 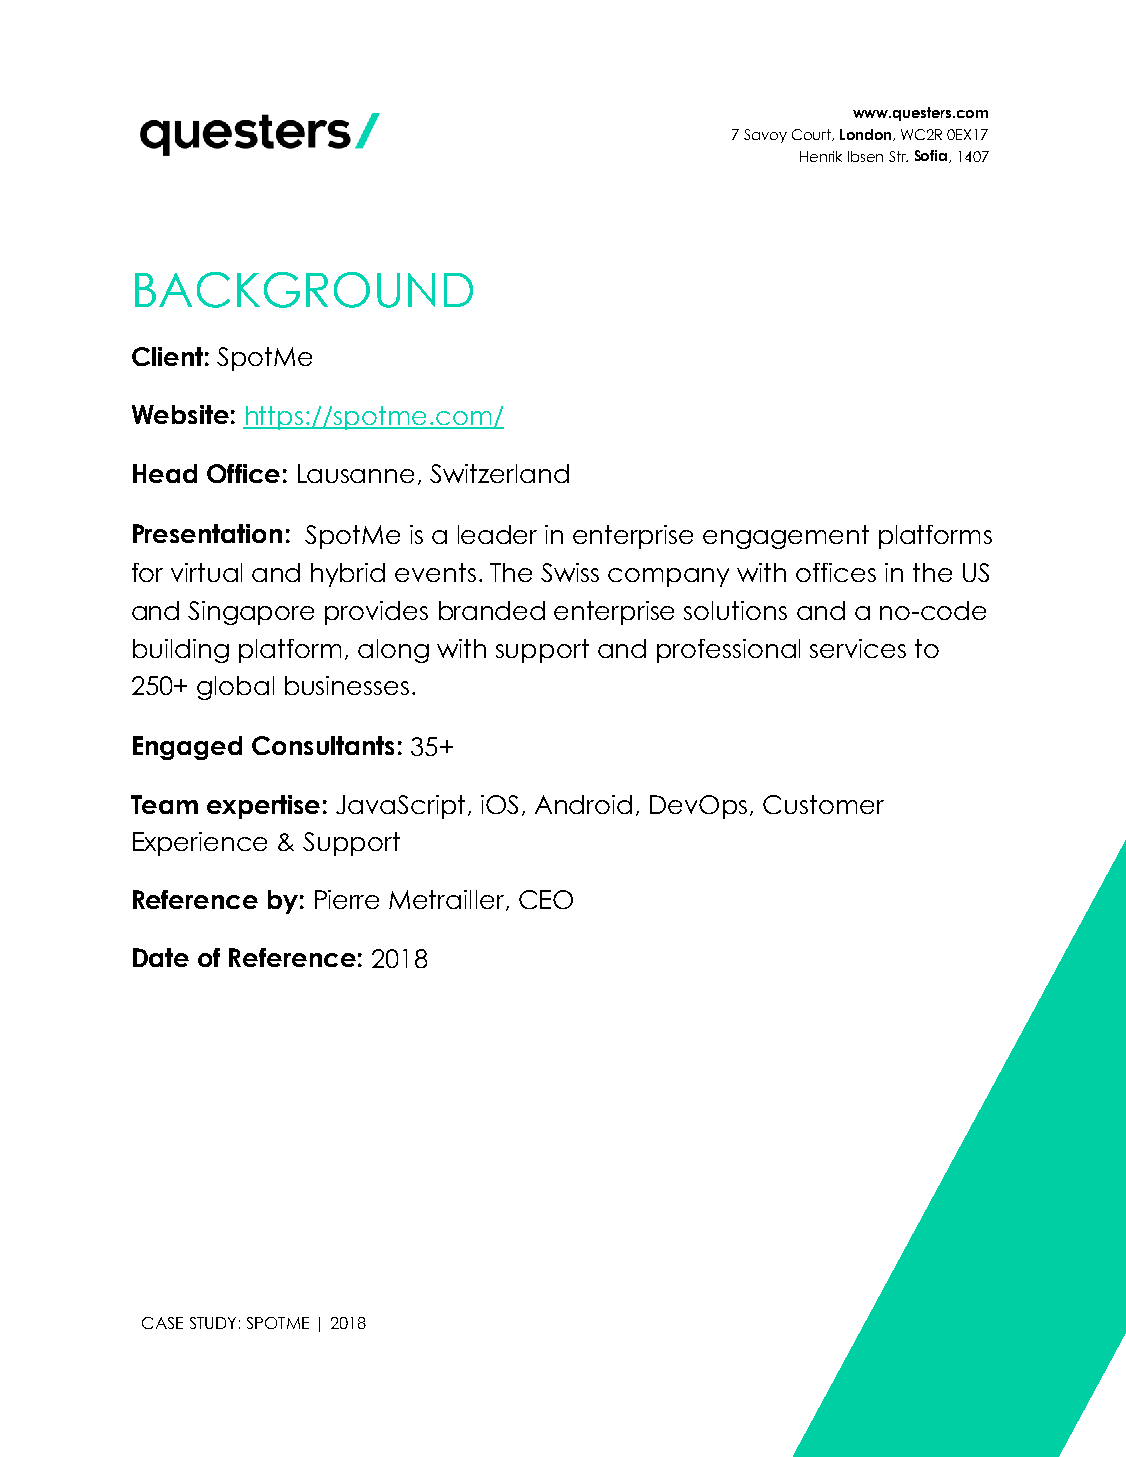 What do you see at coordinates (786, 537) in the screenshot?
I see `engagement` at bounding box center [786, 537].
